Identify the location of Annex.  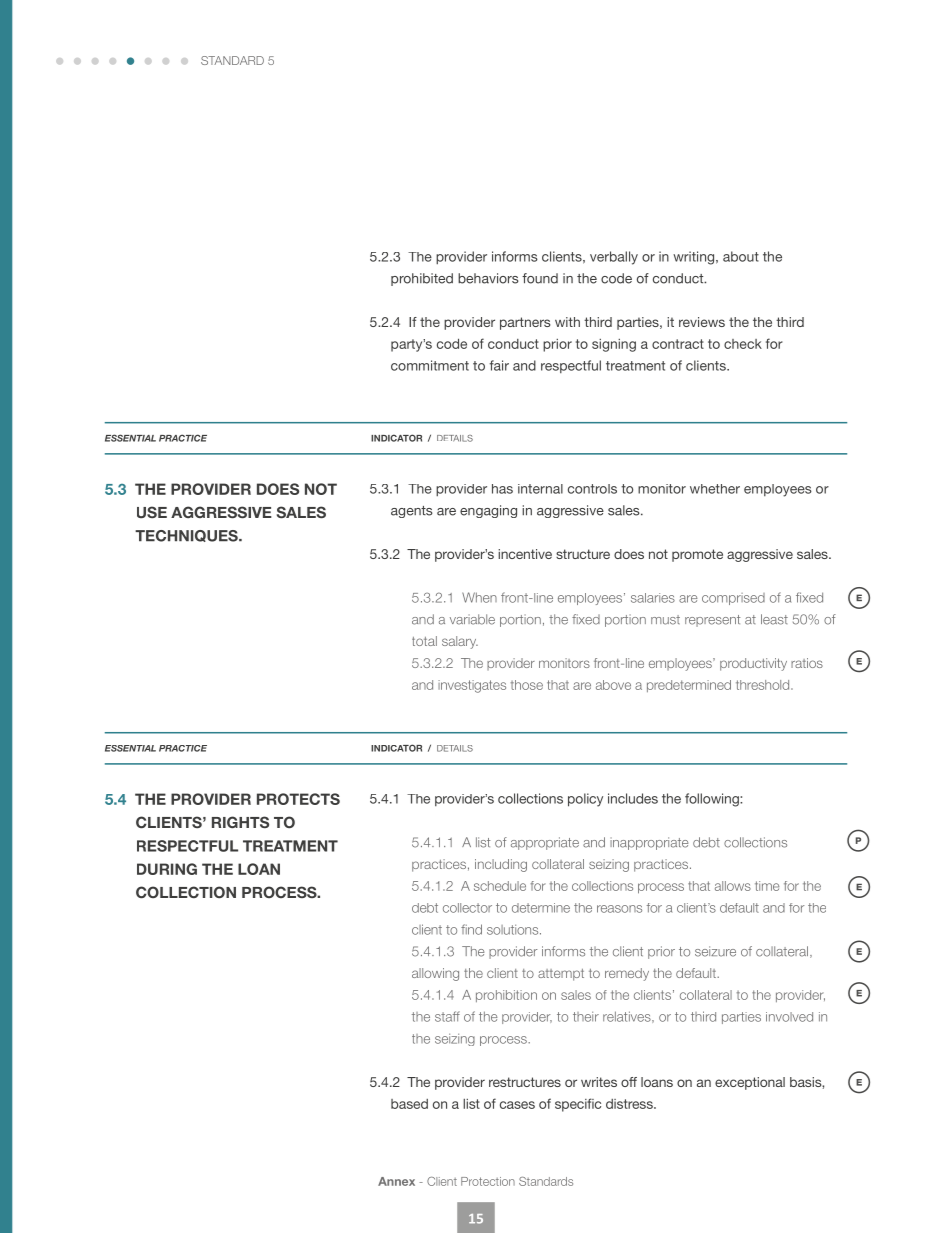
(396, 1181).
